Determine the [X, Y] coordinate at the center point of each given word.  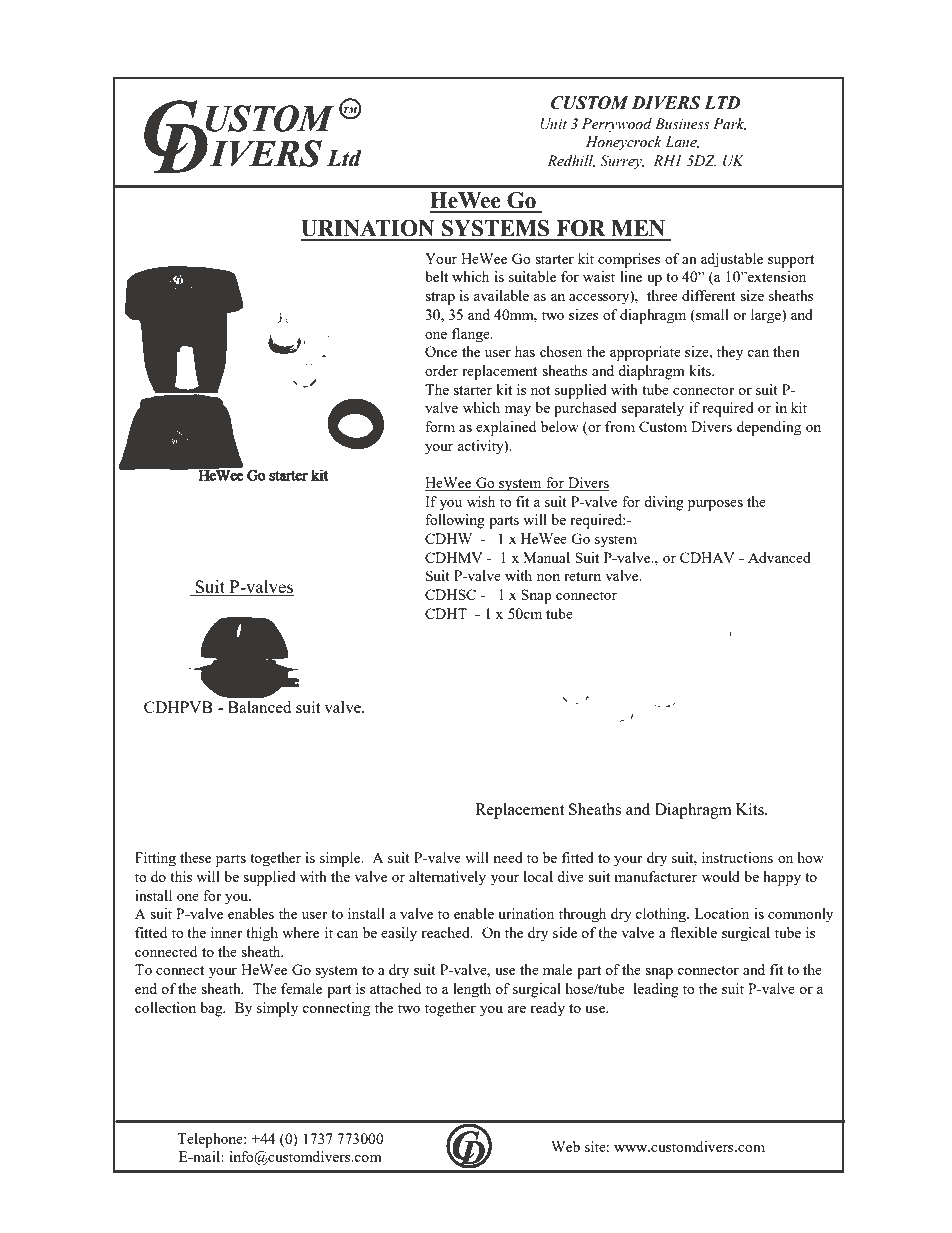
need [508, 857]
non [548, 577]
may [518, 411]
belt [436, 276]
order [441, 370]
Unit [553, 124]
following [455, 521]
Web [565, 1146]
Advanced [779, 557]
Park [729, 124]
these [195, 857]
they [730, 353]
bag [213, 1009]
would [721, 876]
